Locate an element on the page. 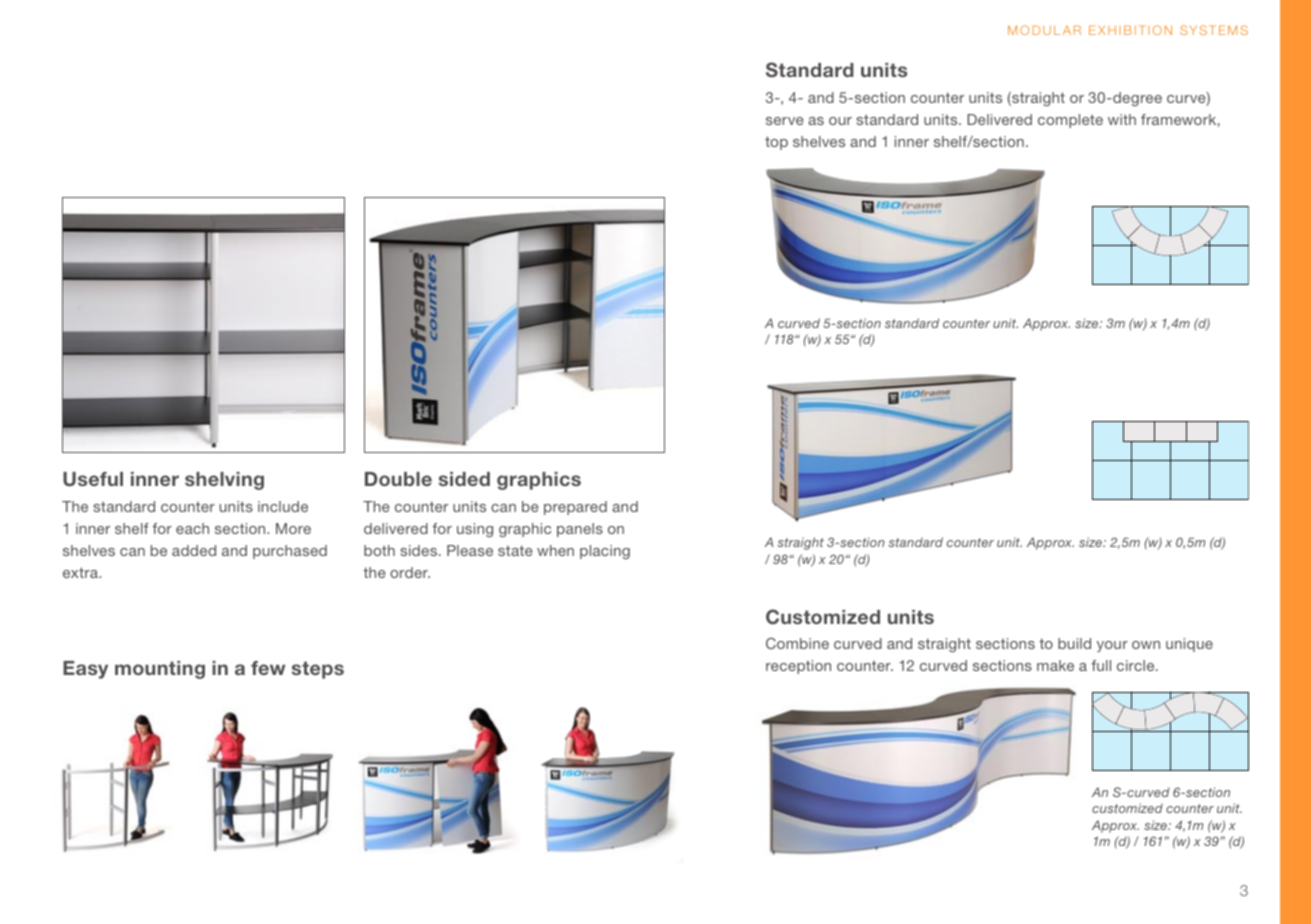 This page has width=1311, height=924. sided is located at coordinates (464, 479).
